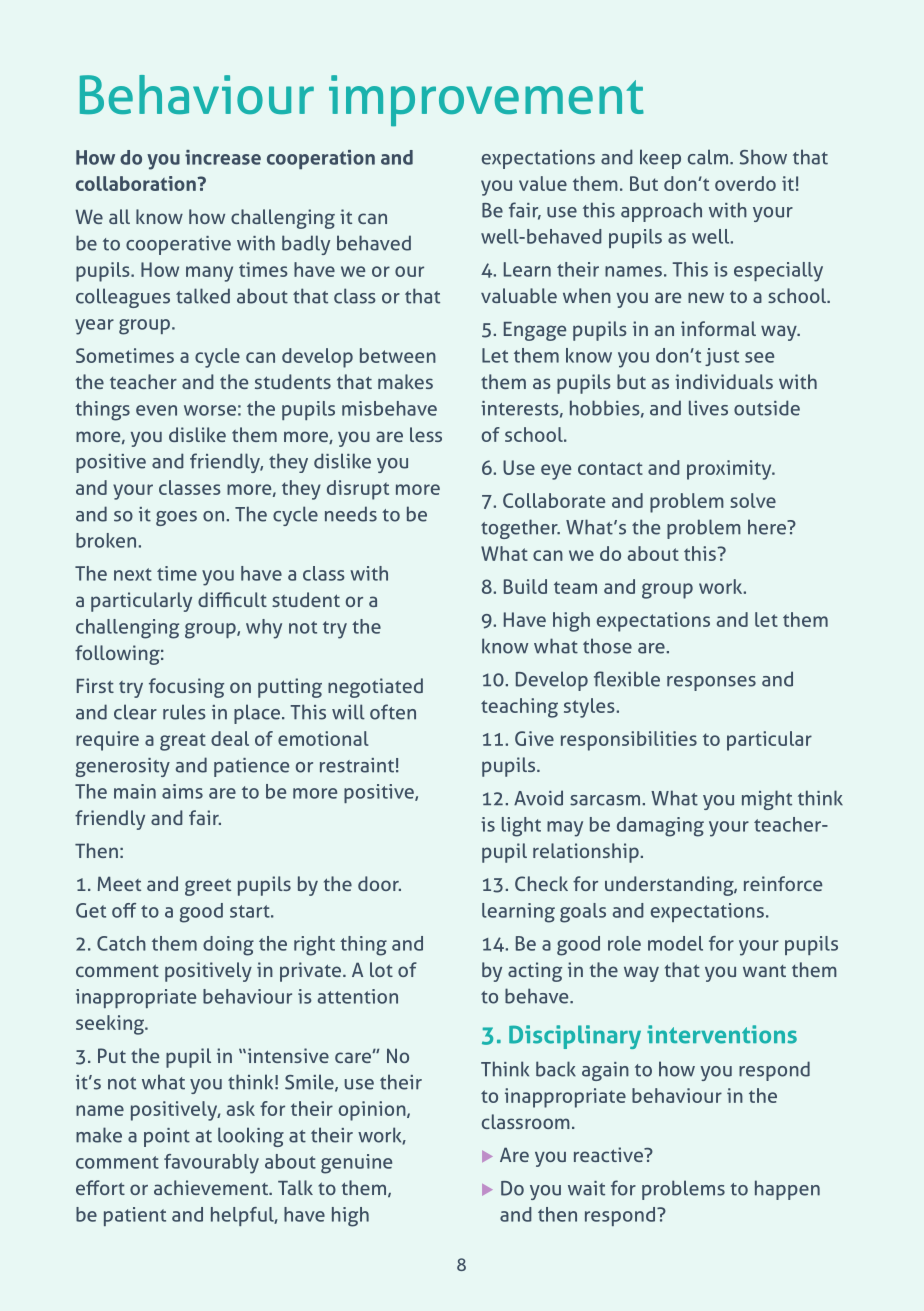 This image has width=924, height=1311. I want to click on increase, so click(223, 157).
